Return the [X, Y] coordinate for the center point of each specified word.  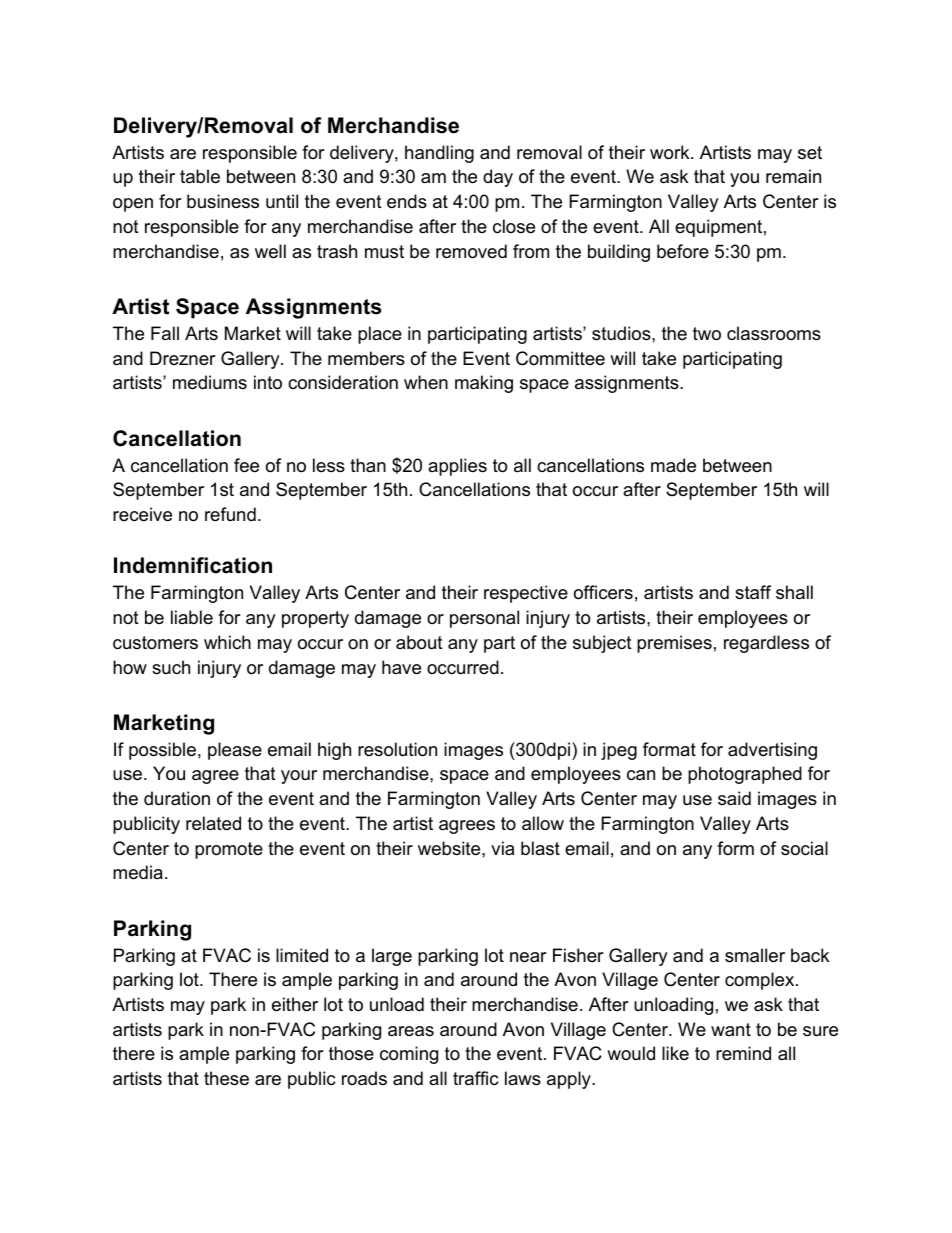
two [707, 334]
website [450, 848]
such [171, 667]
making [484, 384]
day [498, 178]
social [804, 848]
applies [457, 467]
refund [230, 514]
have [401, 667]
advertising [772, 751]
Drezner [183, 358]
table [200, 176]
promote [229, 850]
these [226, 1078]
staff [753, 592]
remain [793, 176]
